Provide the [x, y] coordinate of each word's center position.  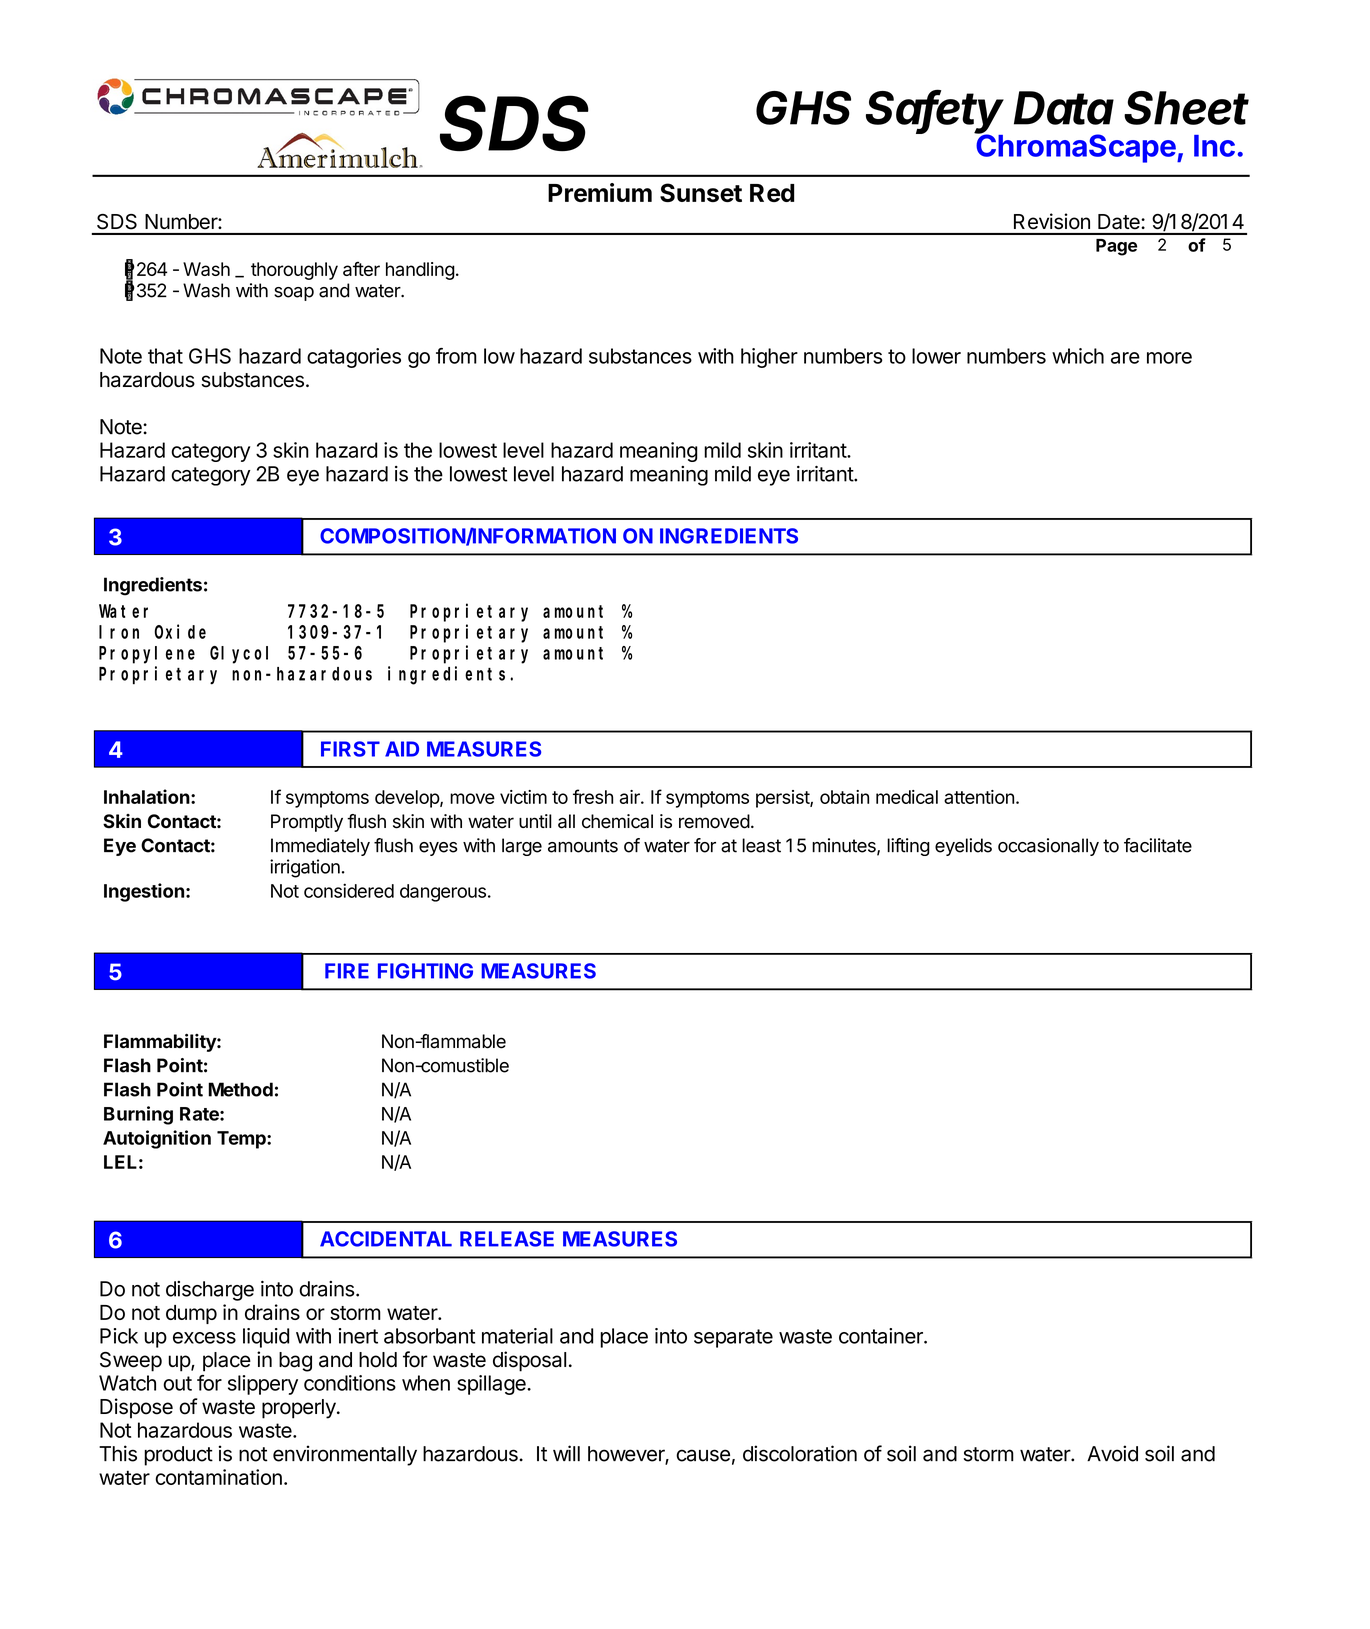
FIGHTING [425, 971]
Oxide [180, 631]
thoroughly [294, 271]
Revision [1052, 221]
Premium [600, 192]
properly [300, 1409]
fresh [593, 796]
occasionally [1048, 847]
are [1125, 358]
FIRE [347, 971]
